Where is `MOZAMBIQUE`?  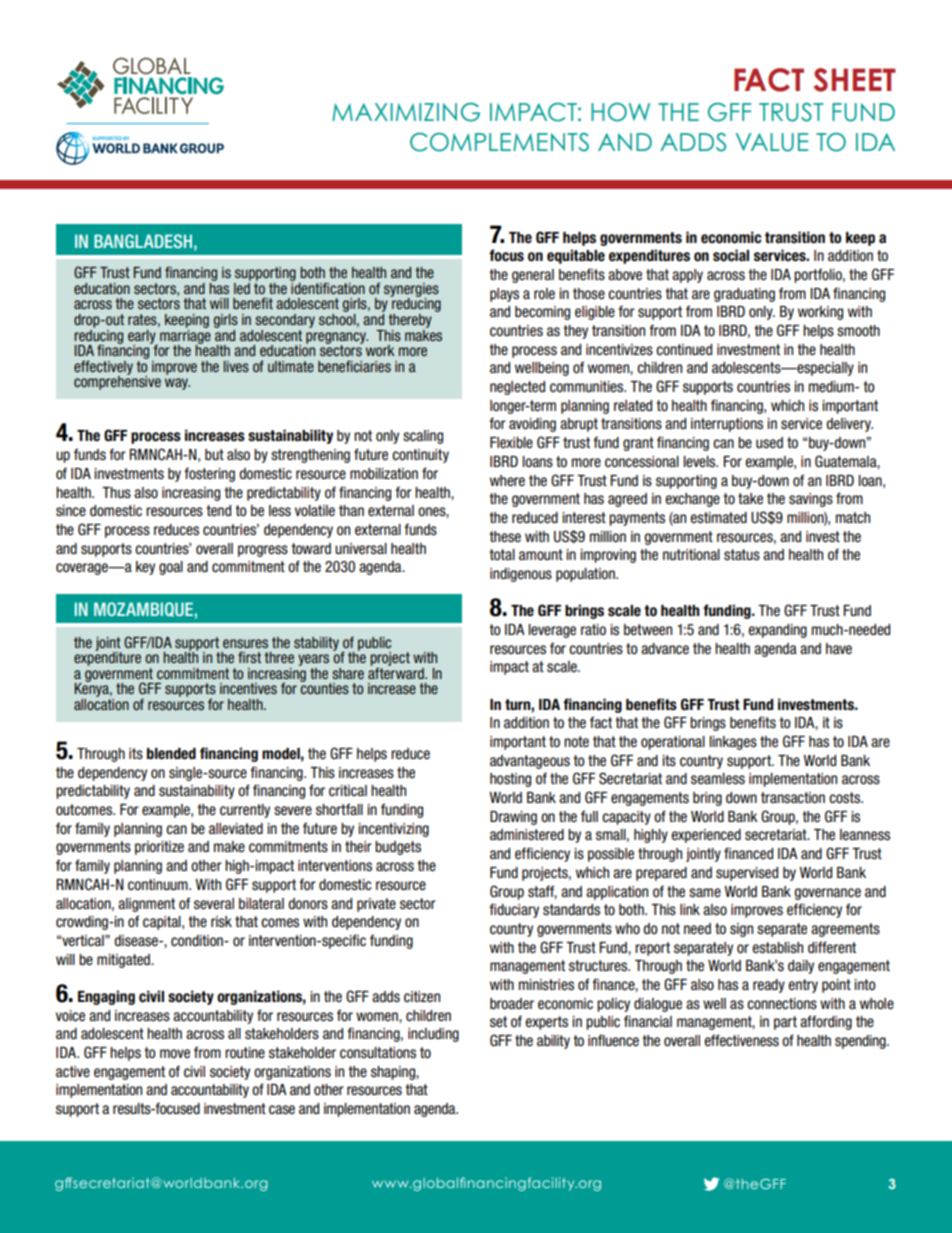
MOZAMBIQUE is located at coordinates (143, 609).
